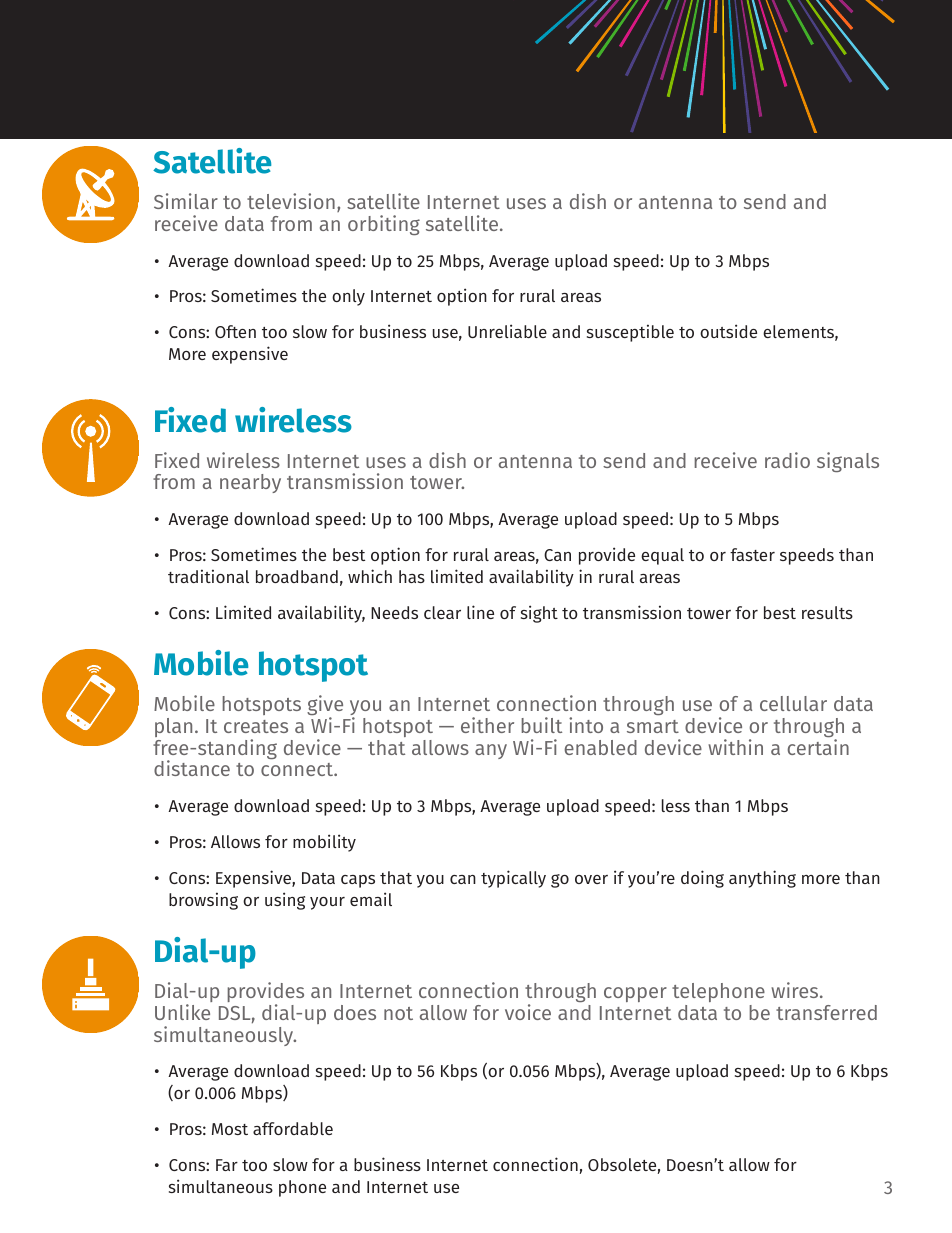  Describe the element at coordinates (507, 331) in the screenshot. I see `Unreliable` at that location.
